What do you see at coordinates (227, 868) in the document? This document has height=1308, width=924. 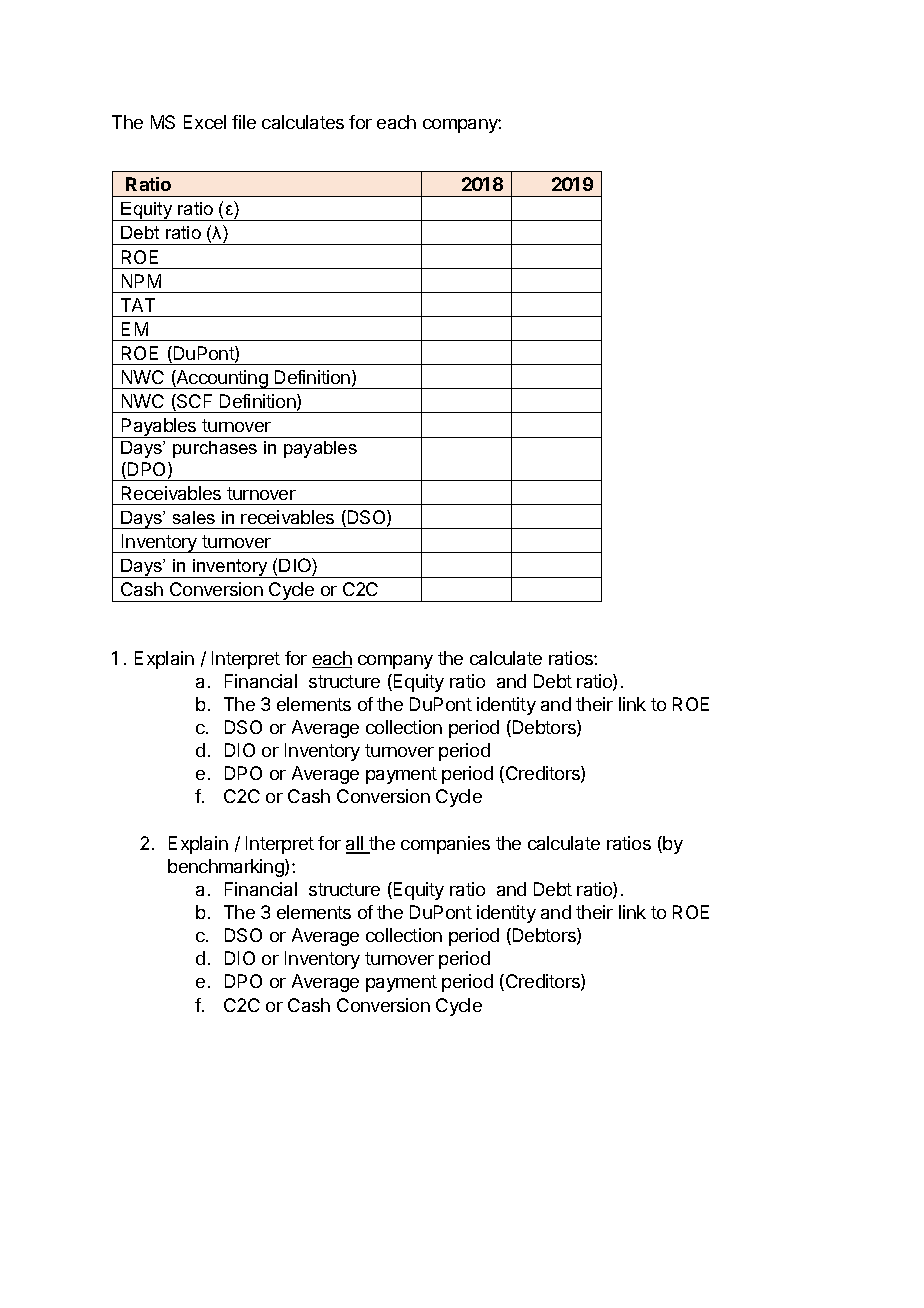 I see `benchmarking` at bounding box center [227, 868].
